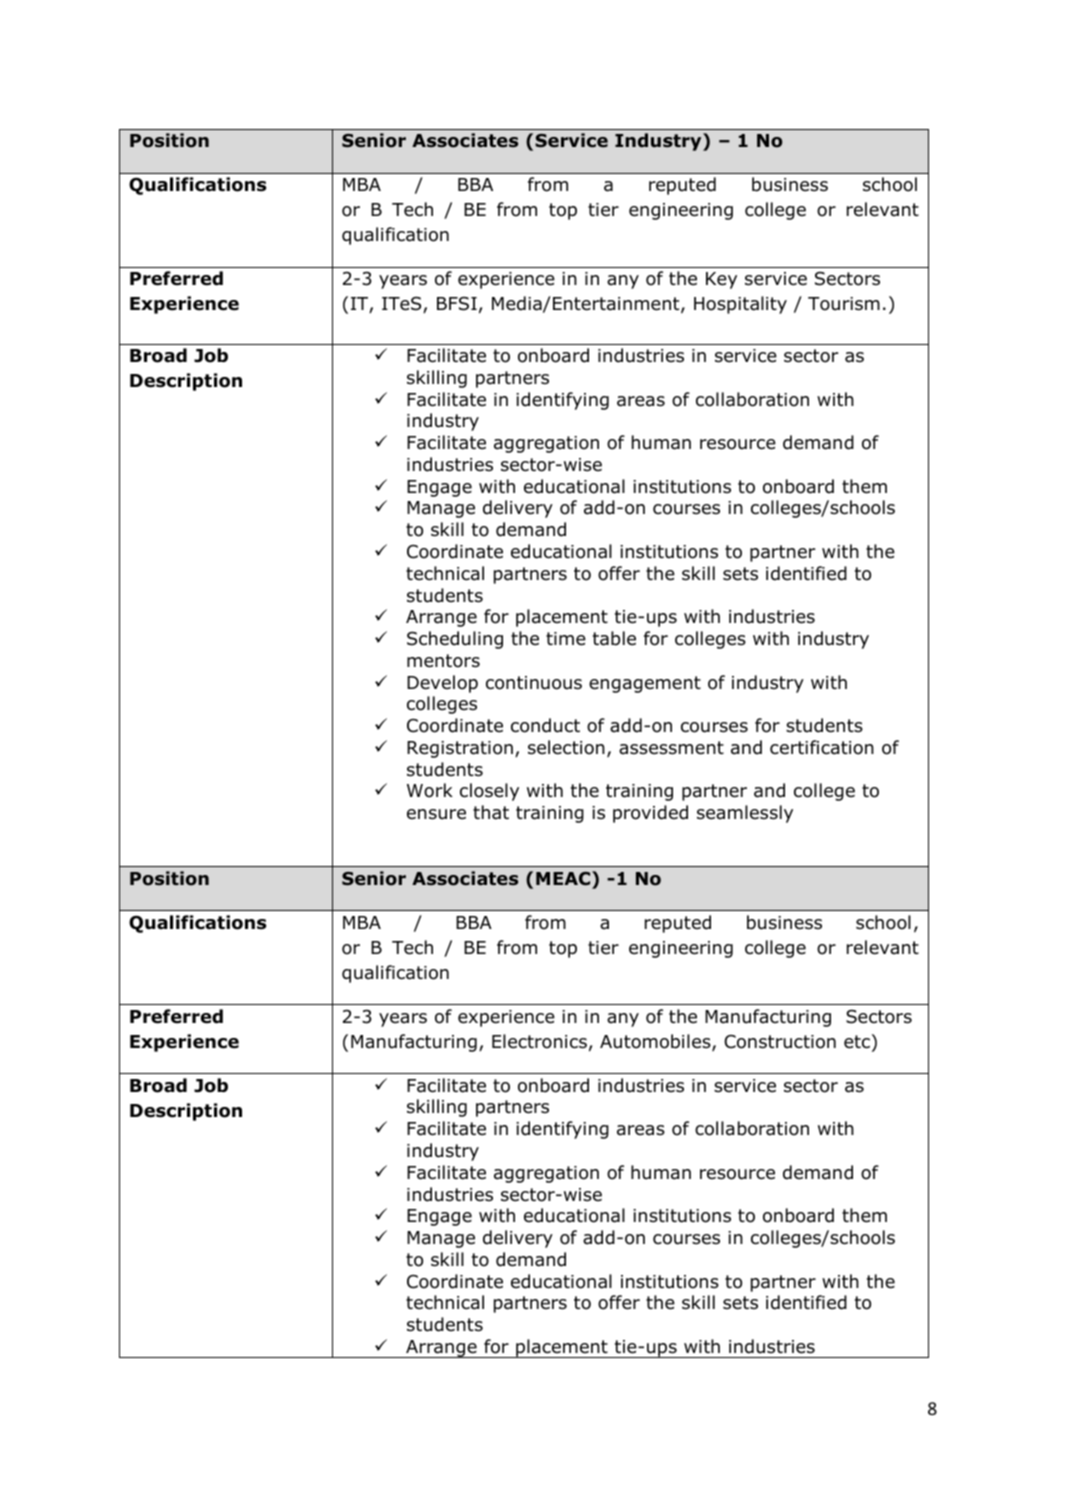  I want to click on seamlessly, so click(745, 814).
